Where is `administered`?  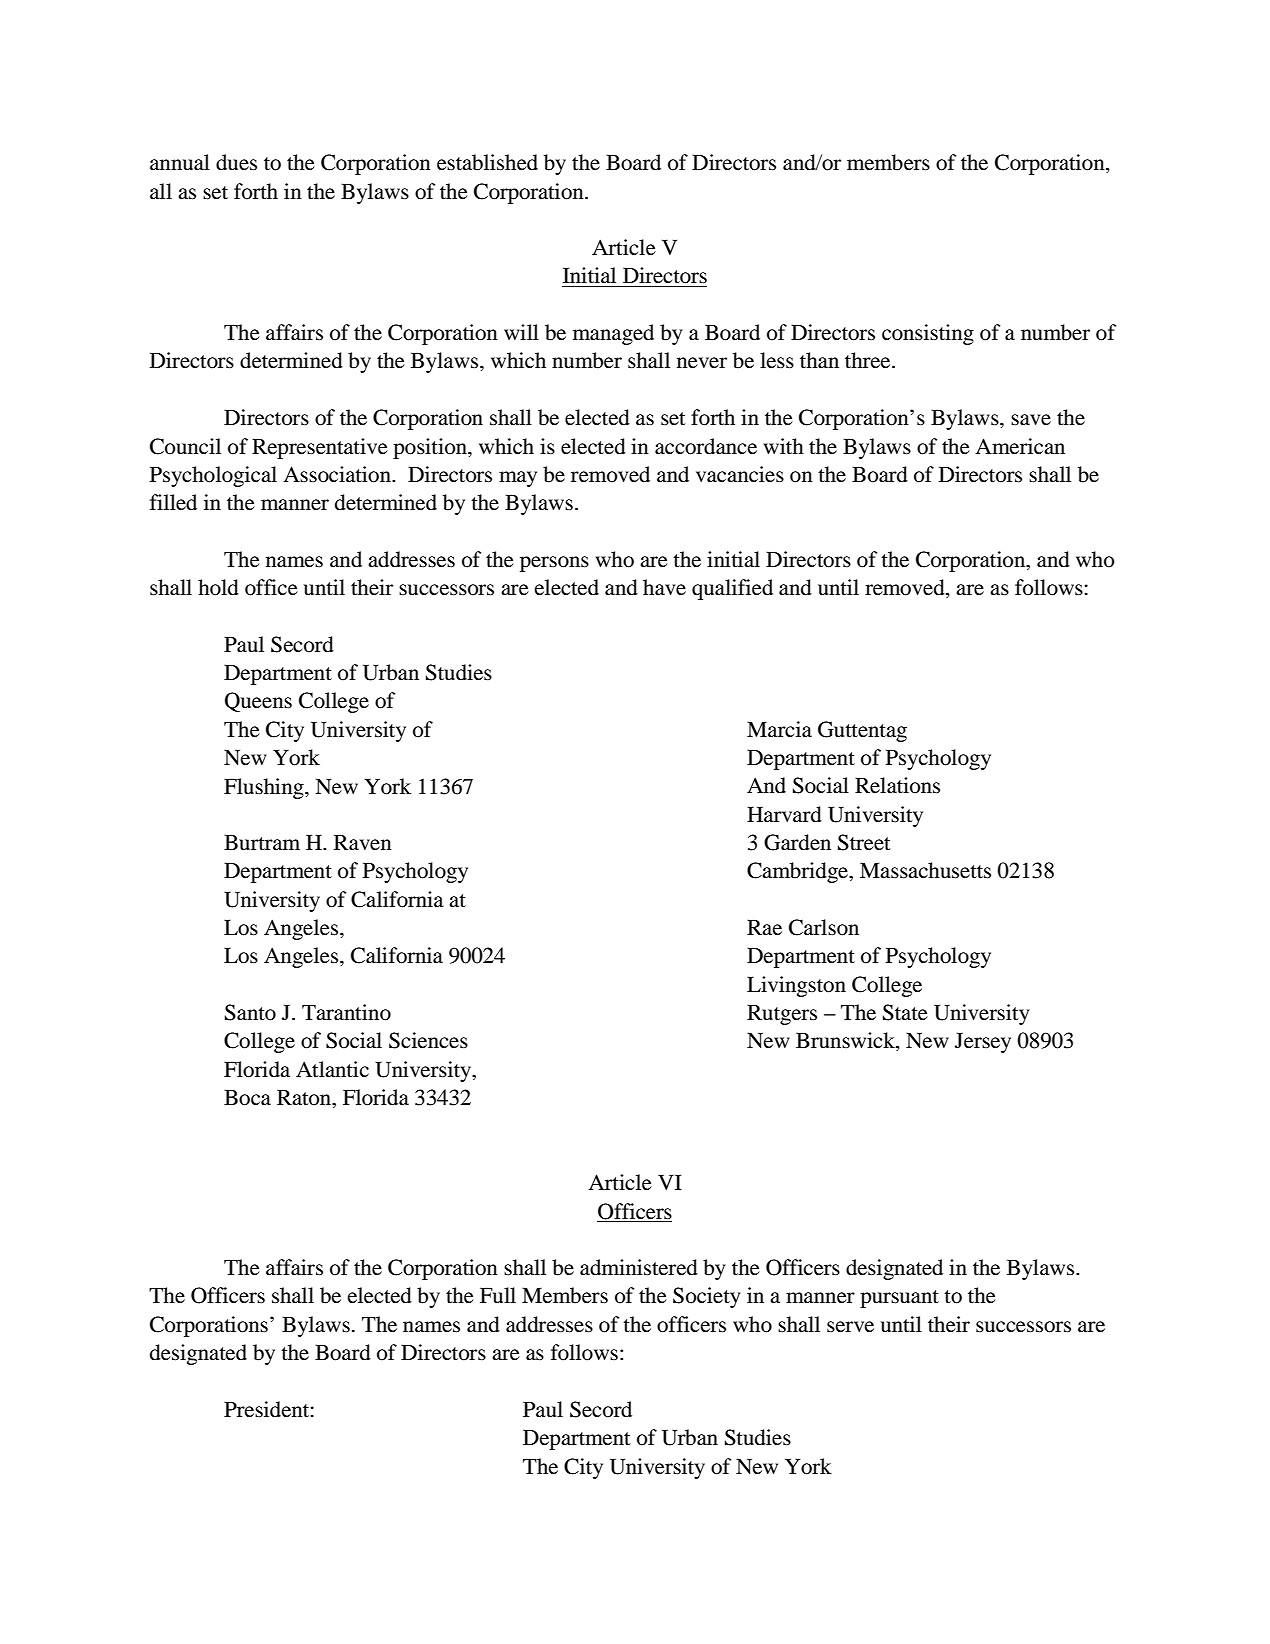
administered is located at coordinates (639, 1267).
